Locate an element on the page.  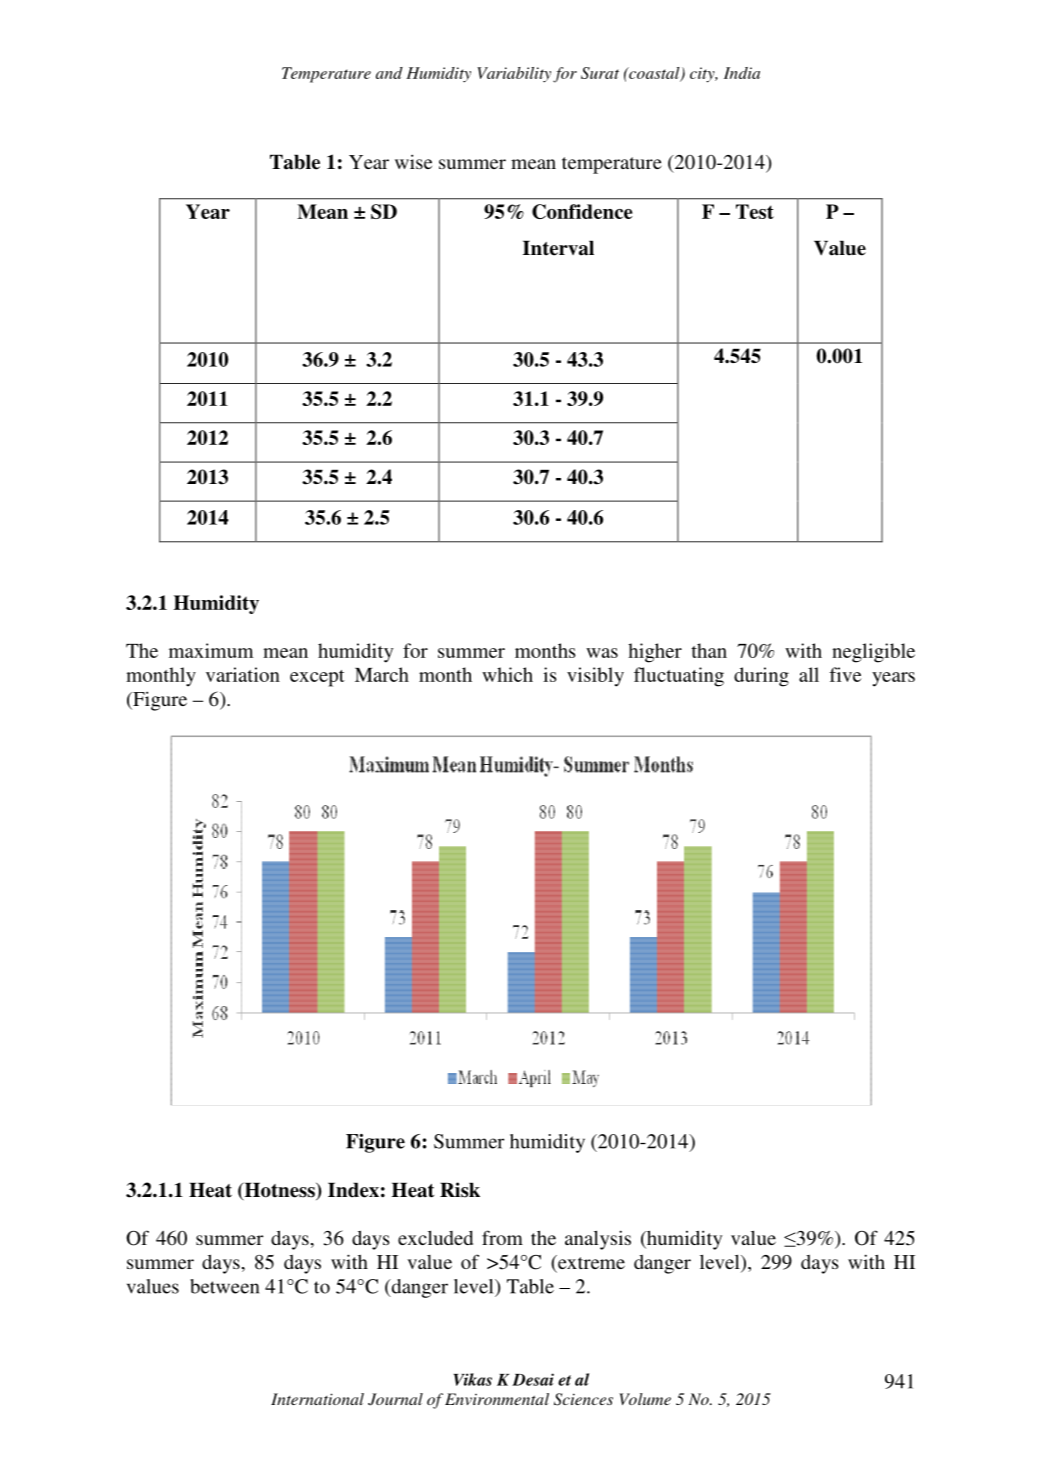
and is located at coordinates (389, 73).
